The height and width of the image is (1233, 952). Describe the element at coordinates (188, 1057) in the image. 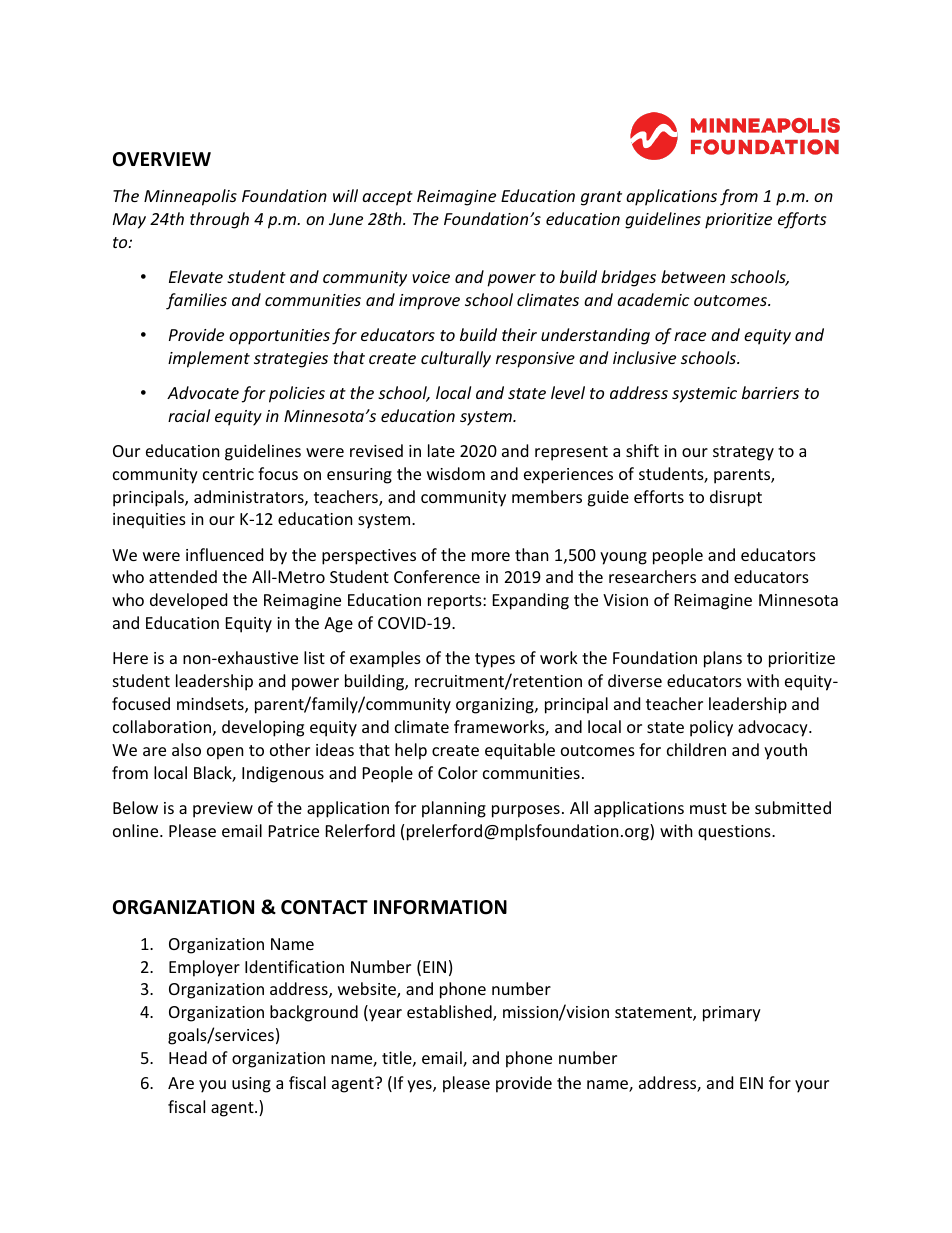

I see `Head` at that location.
